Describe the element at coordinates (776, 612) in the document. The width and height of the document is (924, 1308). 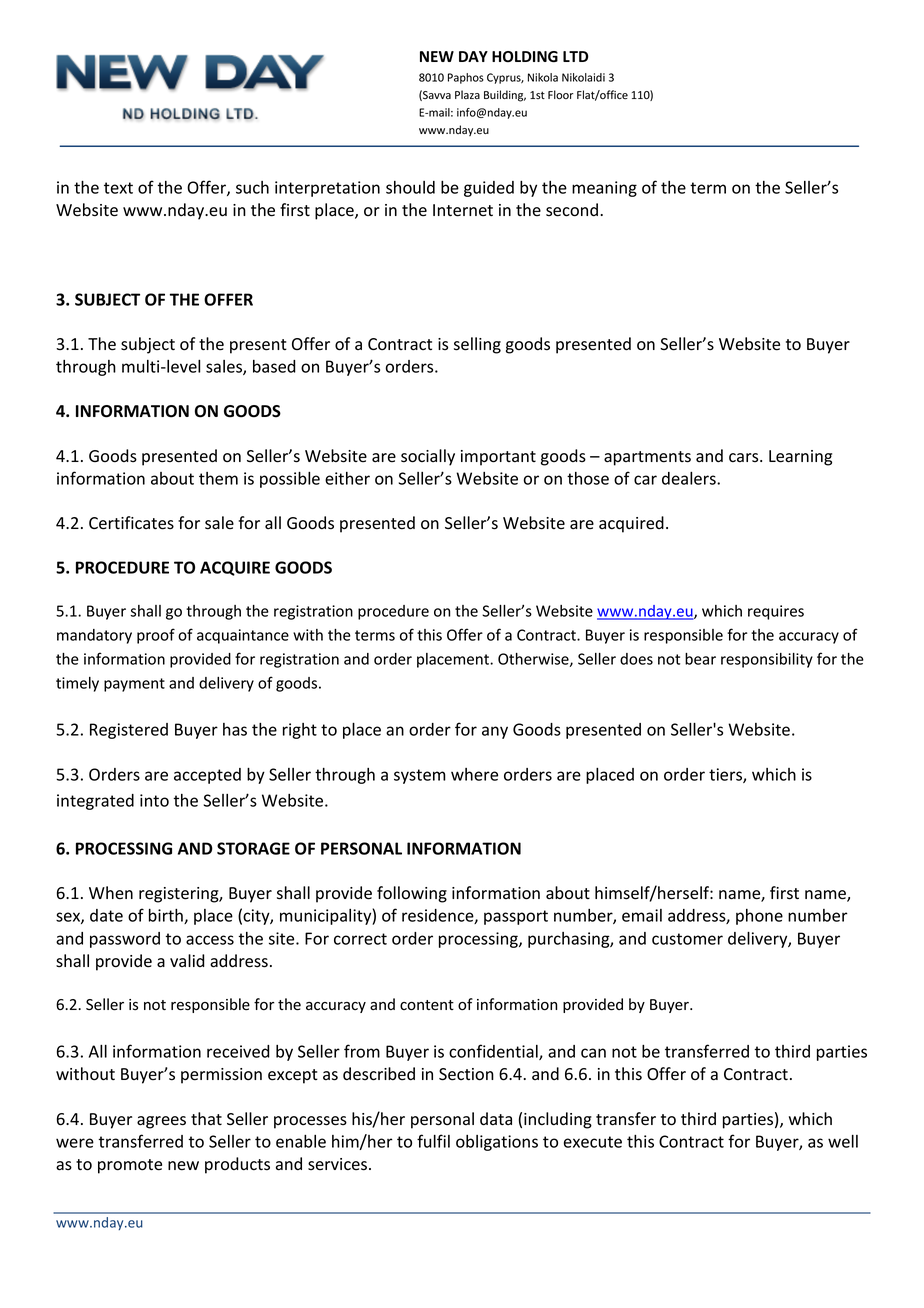
I see `requires` at that location.
